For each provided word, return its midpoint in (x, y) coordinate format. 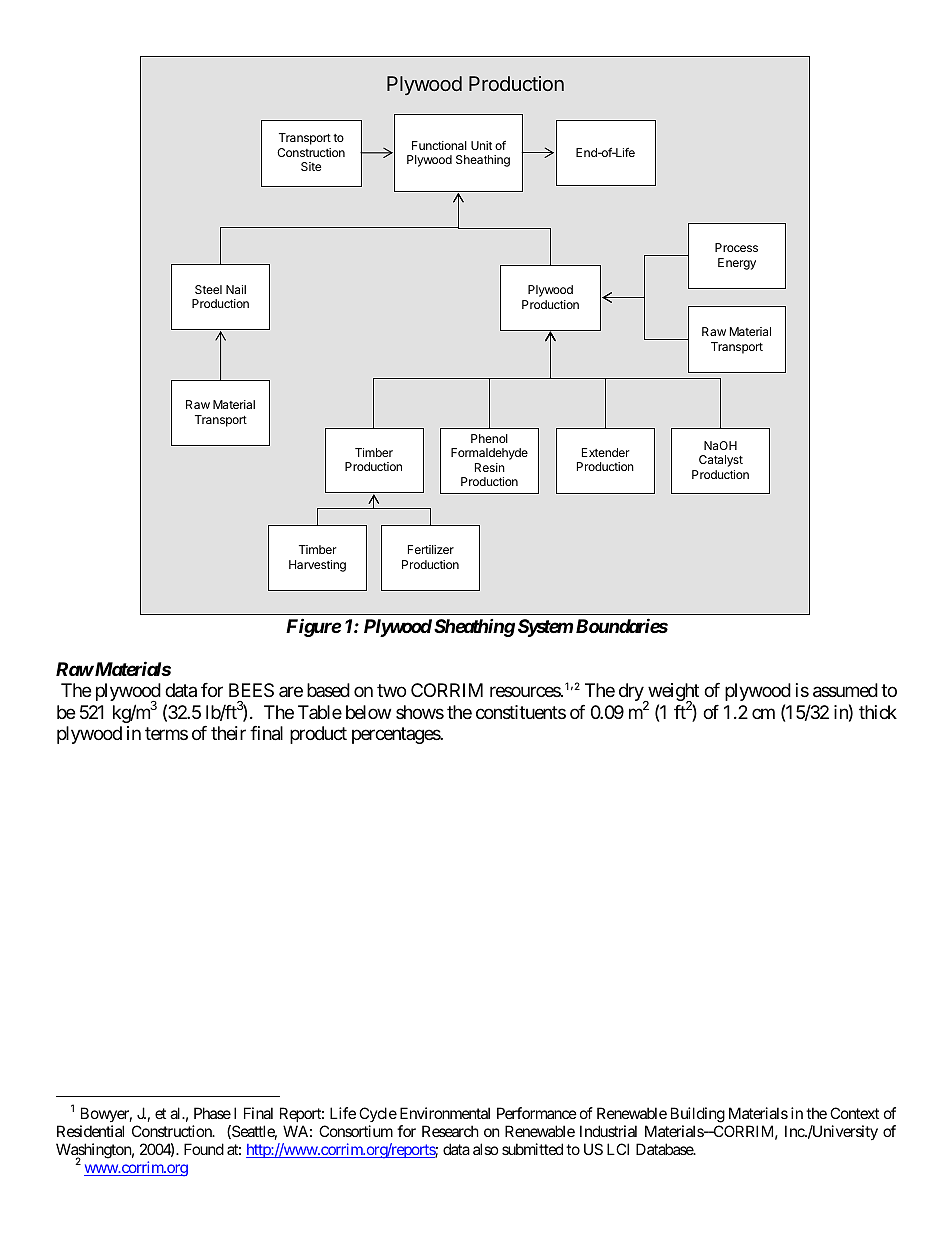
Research (450, 1131)
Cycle (378, 1114)
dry (632, 693)
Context (854, 1113)
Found (204, 1149)
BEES (251, 690)
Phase (212, 1113)
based (328, 690)
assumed (845, 690)
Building (698, 1115)
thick (878, 712)
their (228, 733)
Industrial (608, 1131)
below (368, 712)
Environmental (445, 1113)
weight (672, 693)
